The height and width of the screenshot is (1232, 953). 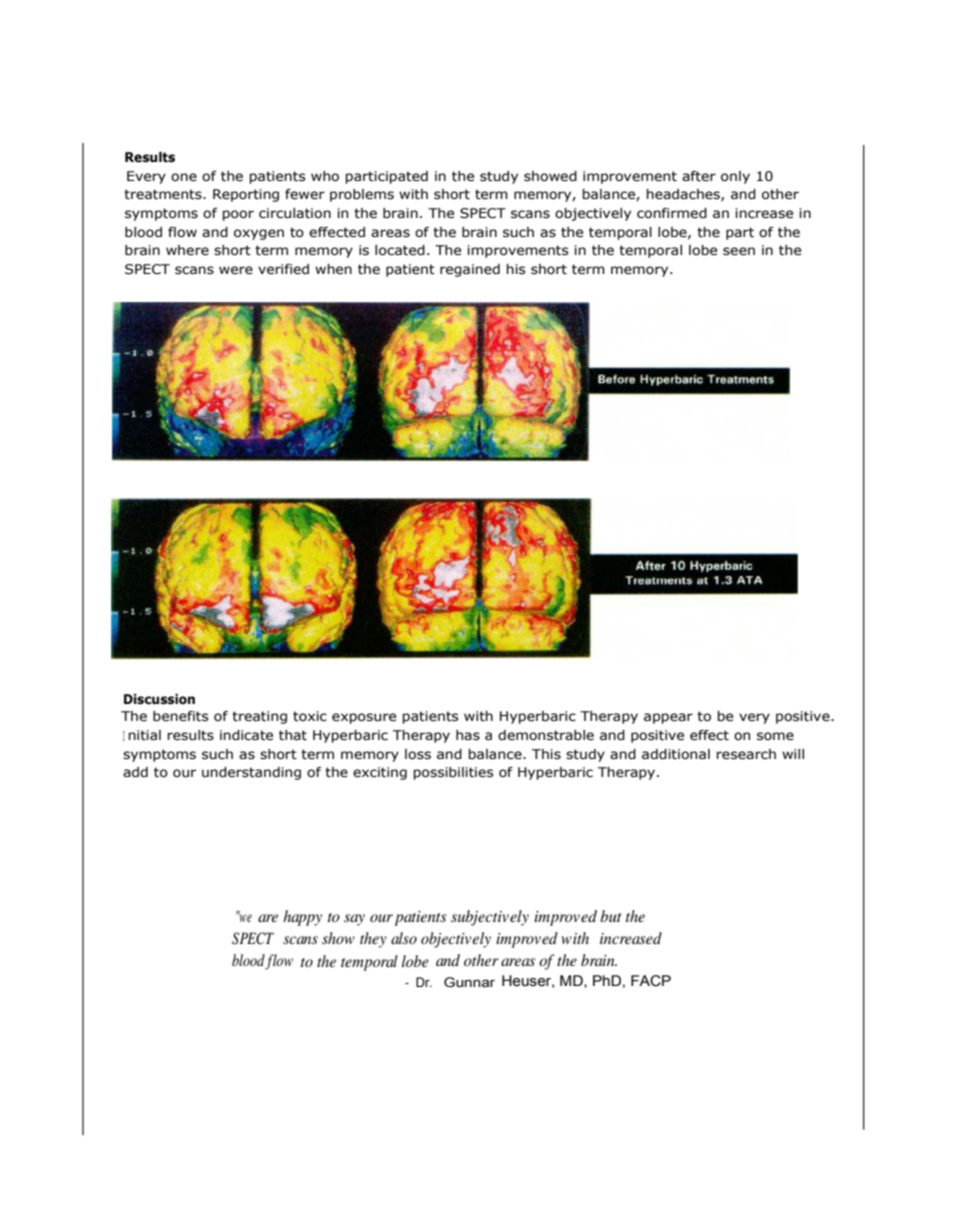 I want to click on some, so click(x=775, y=736).
